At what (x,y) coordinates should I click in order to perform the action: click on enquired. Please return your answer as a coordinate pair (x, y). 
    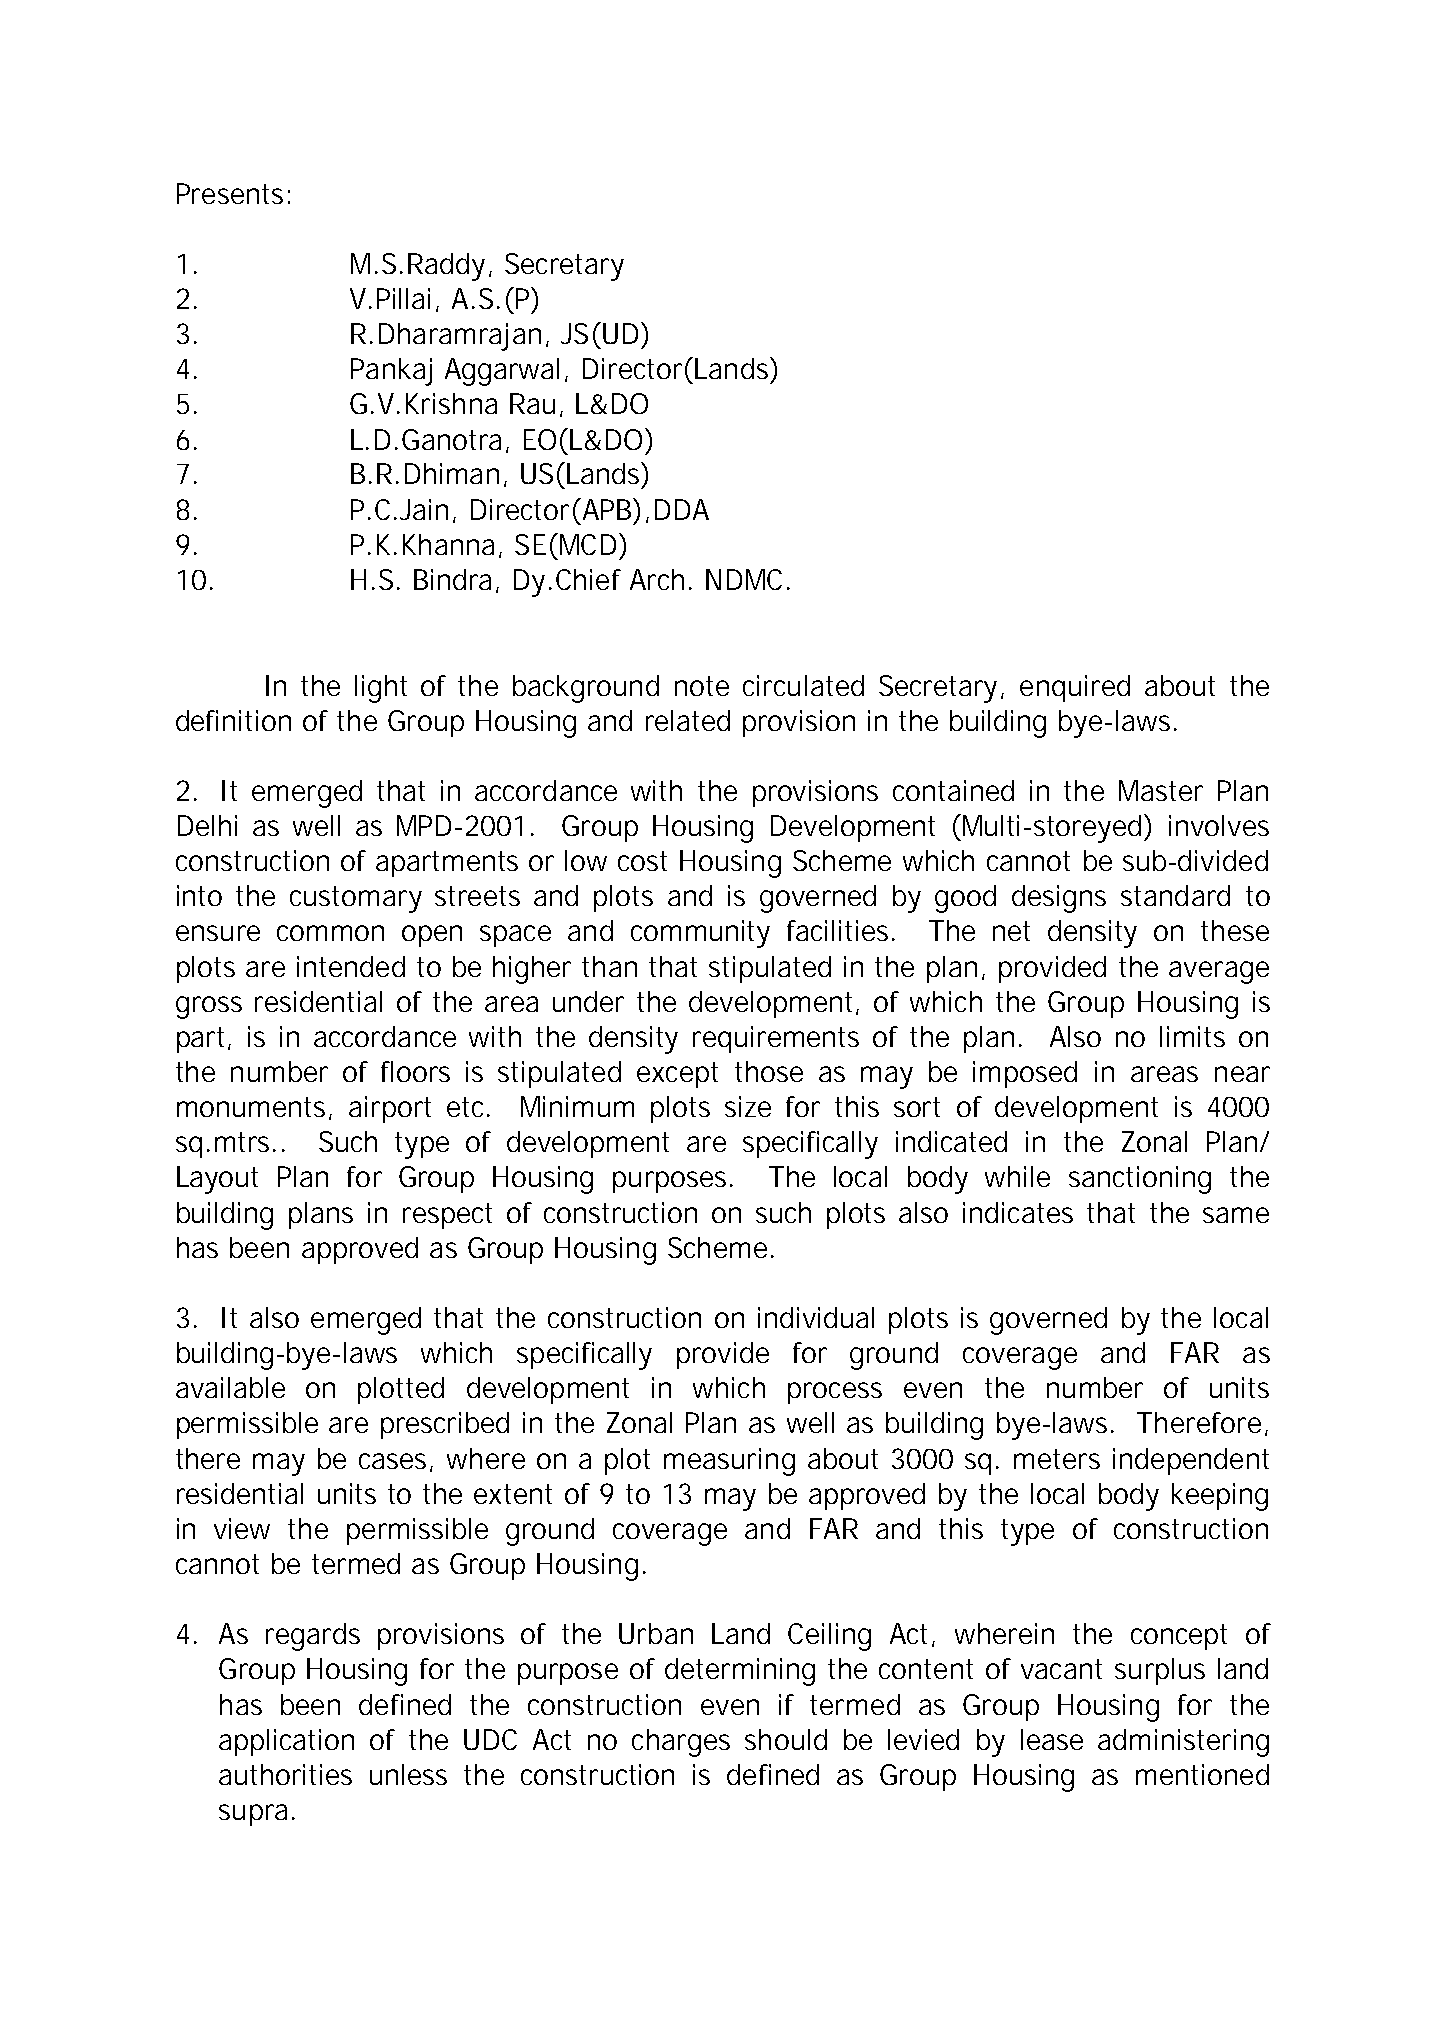
    Looking at the image, I should click on (1075, 688).
